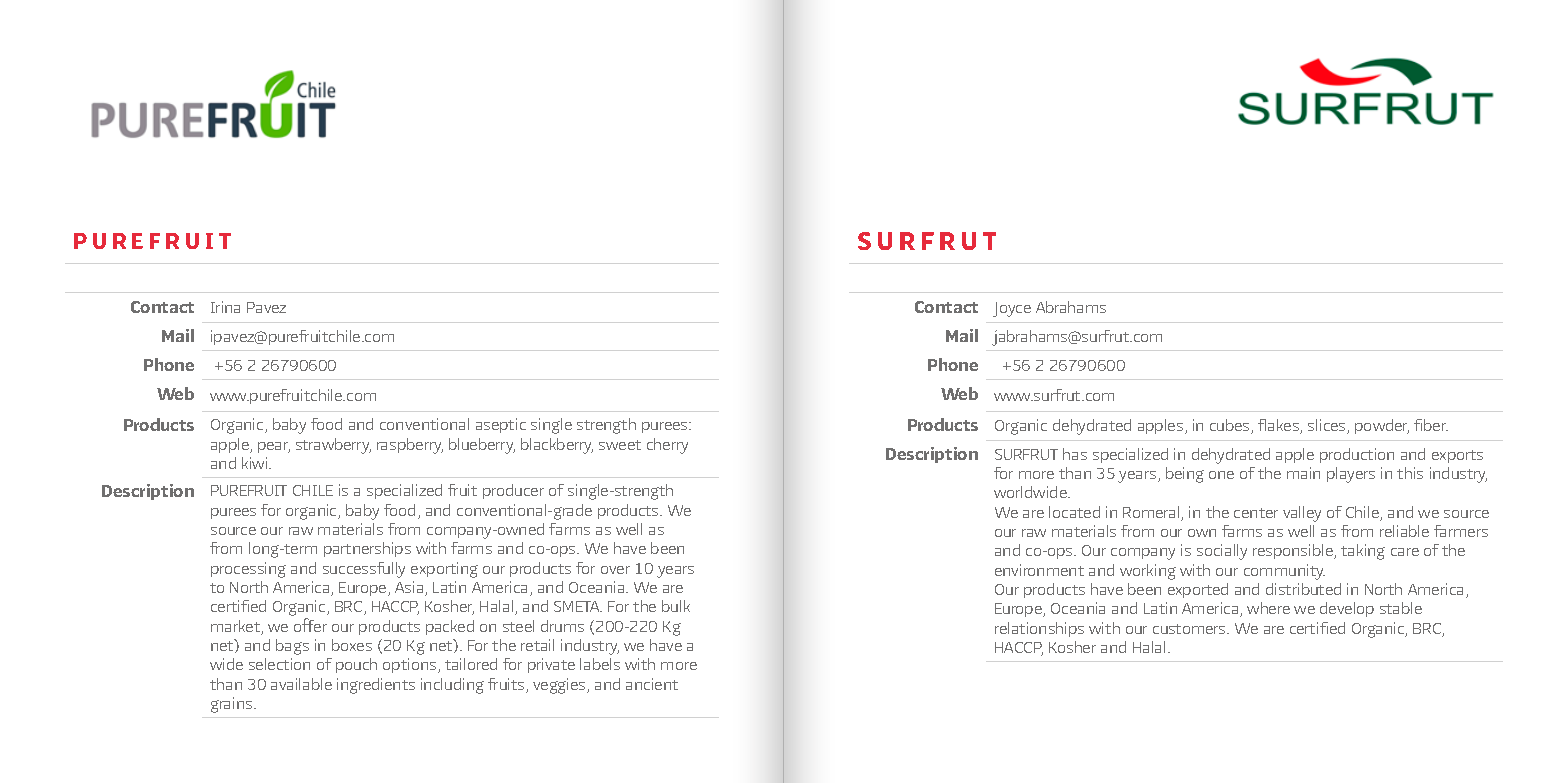 The width and height of the page is (1568, 783). What do you see at coordinates (410, 588) in the page?
I see `Asia` at bounding box center [410, 588].
